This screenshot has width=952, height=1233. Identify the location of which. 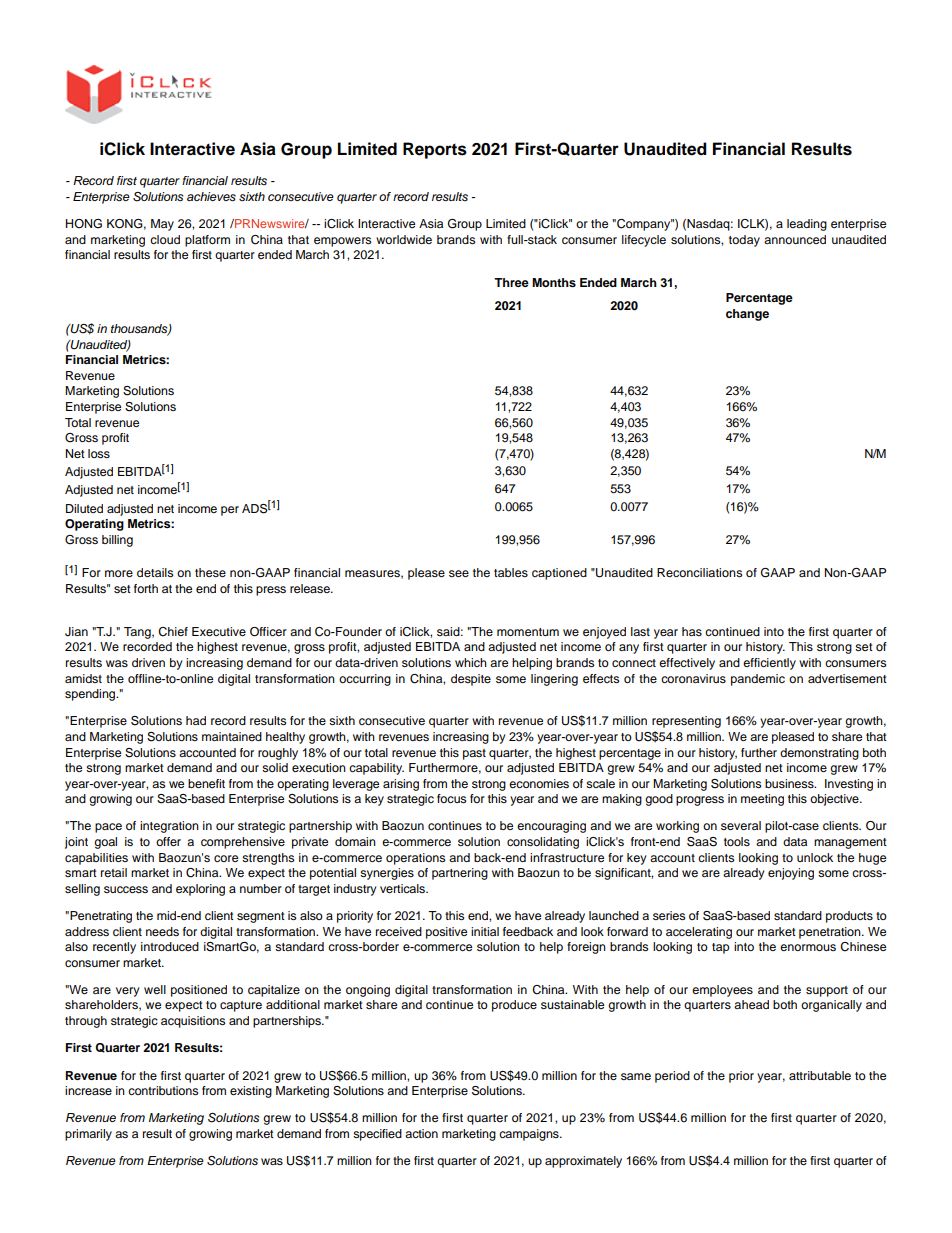
(471, 662).
